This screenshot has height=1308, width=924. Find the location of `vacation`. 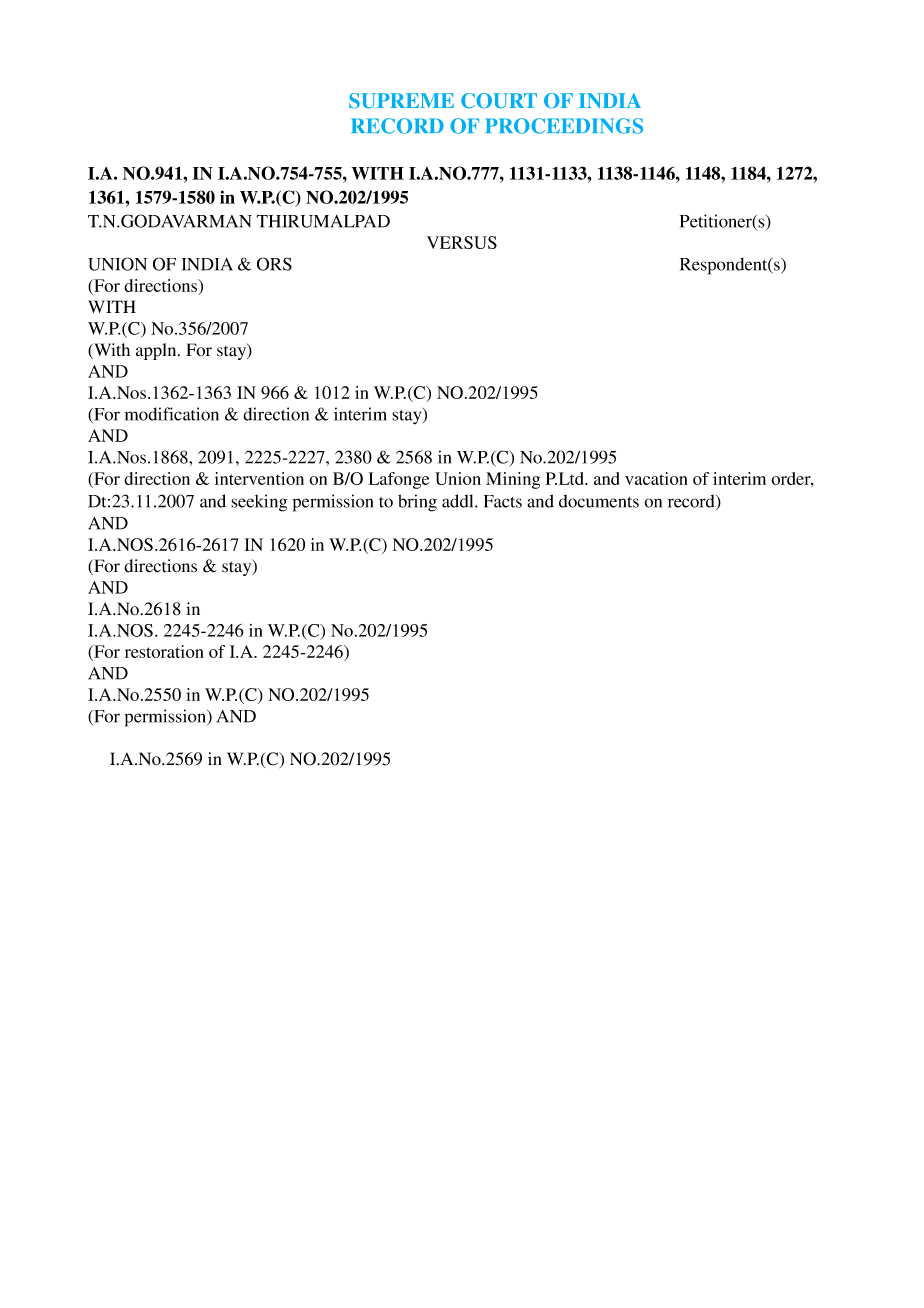

vacation is located at coordinates (656, 478).
